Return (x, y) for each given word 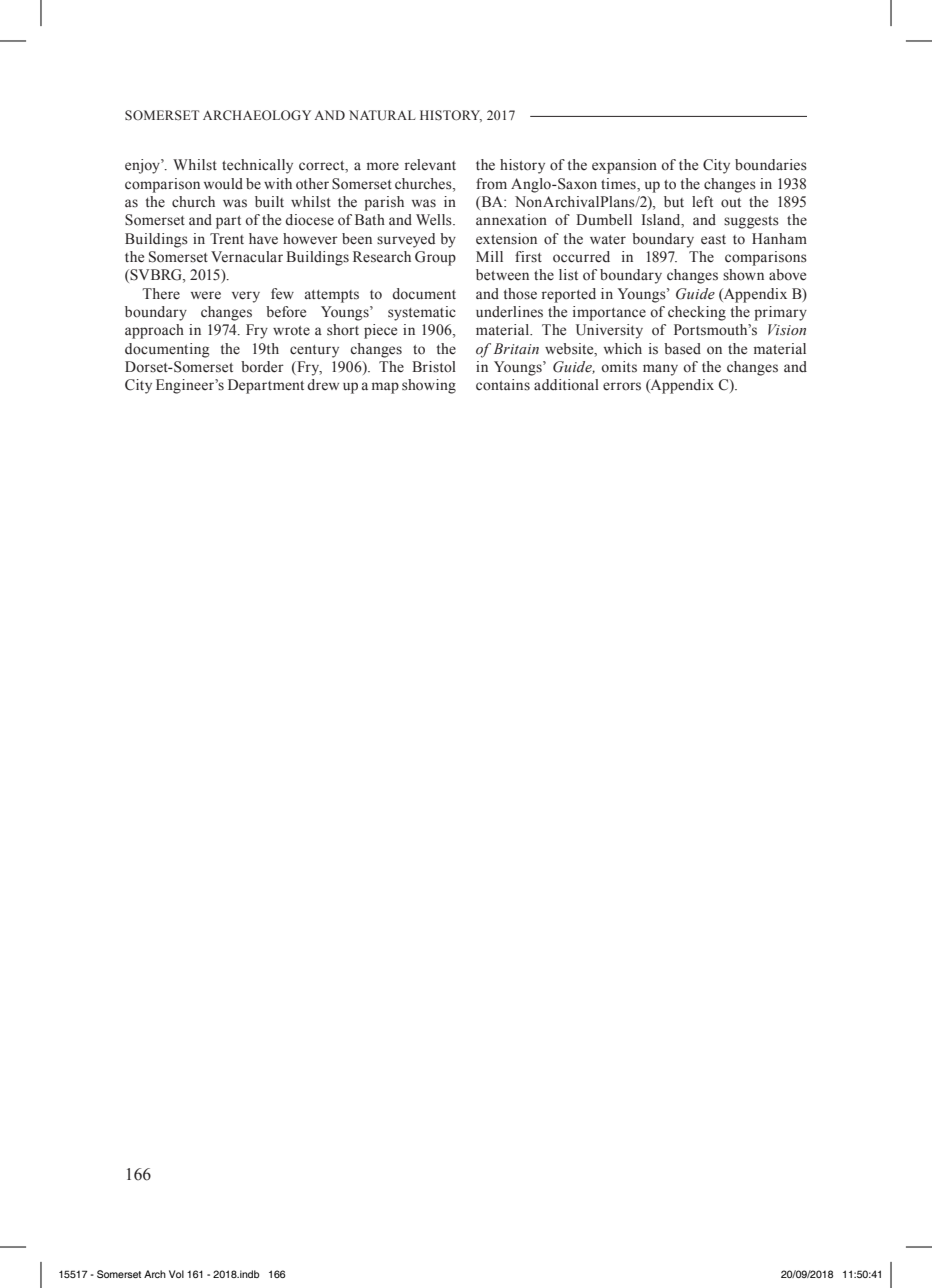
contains (503, 385)
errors (622, 386)
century (314, 351)
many (660, 370)
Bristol (434, 367)
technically (257, 166)
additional (566, 385)
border (262, 367)
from (491, 184)
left (702, 202)
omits (619, 367)
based (682, 349)
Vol (176, 1274)
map (385, 388)
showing (429, 386)
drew (323, 384)
